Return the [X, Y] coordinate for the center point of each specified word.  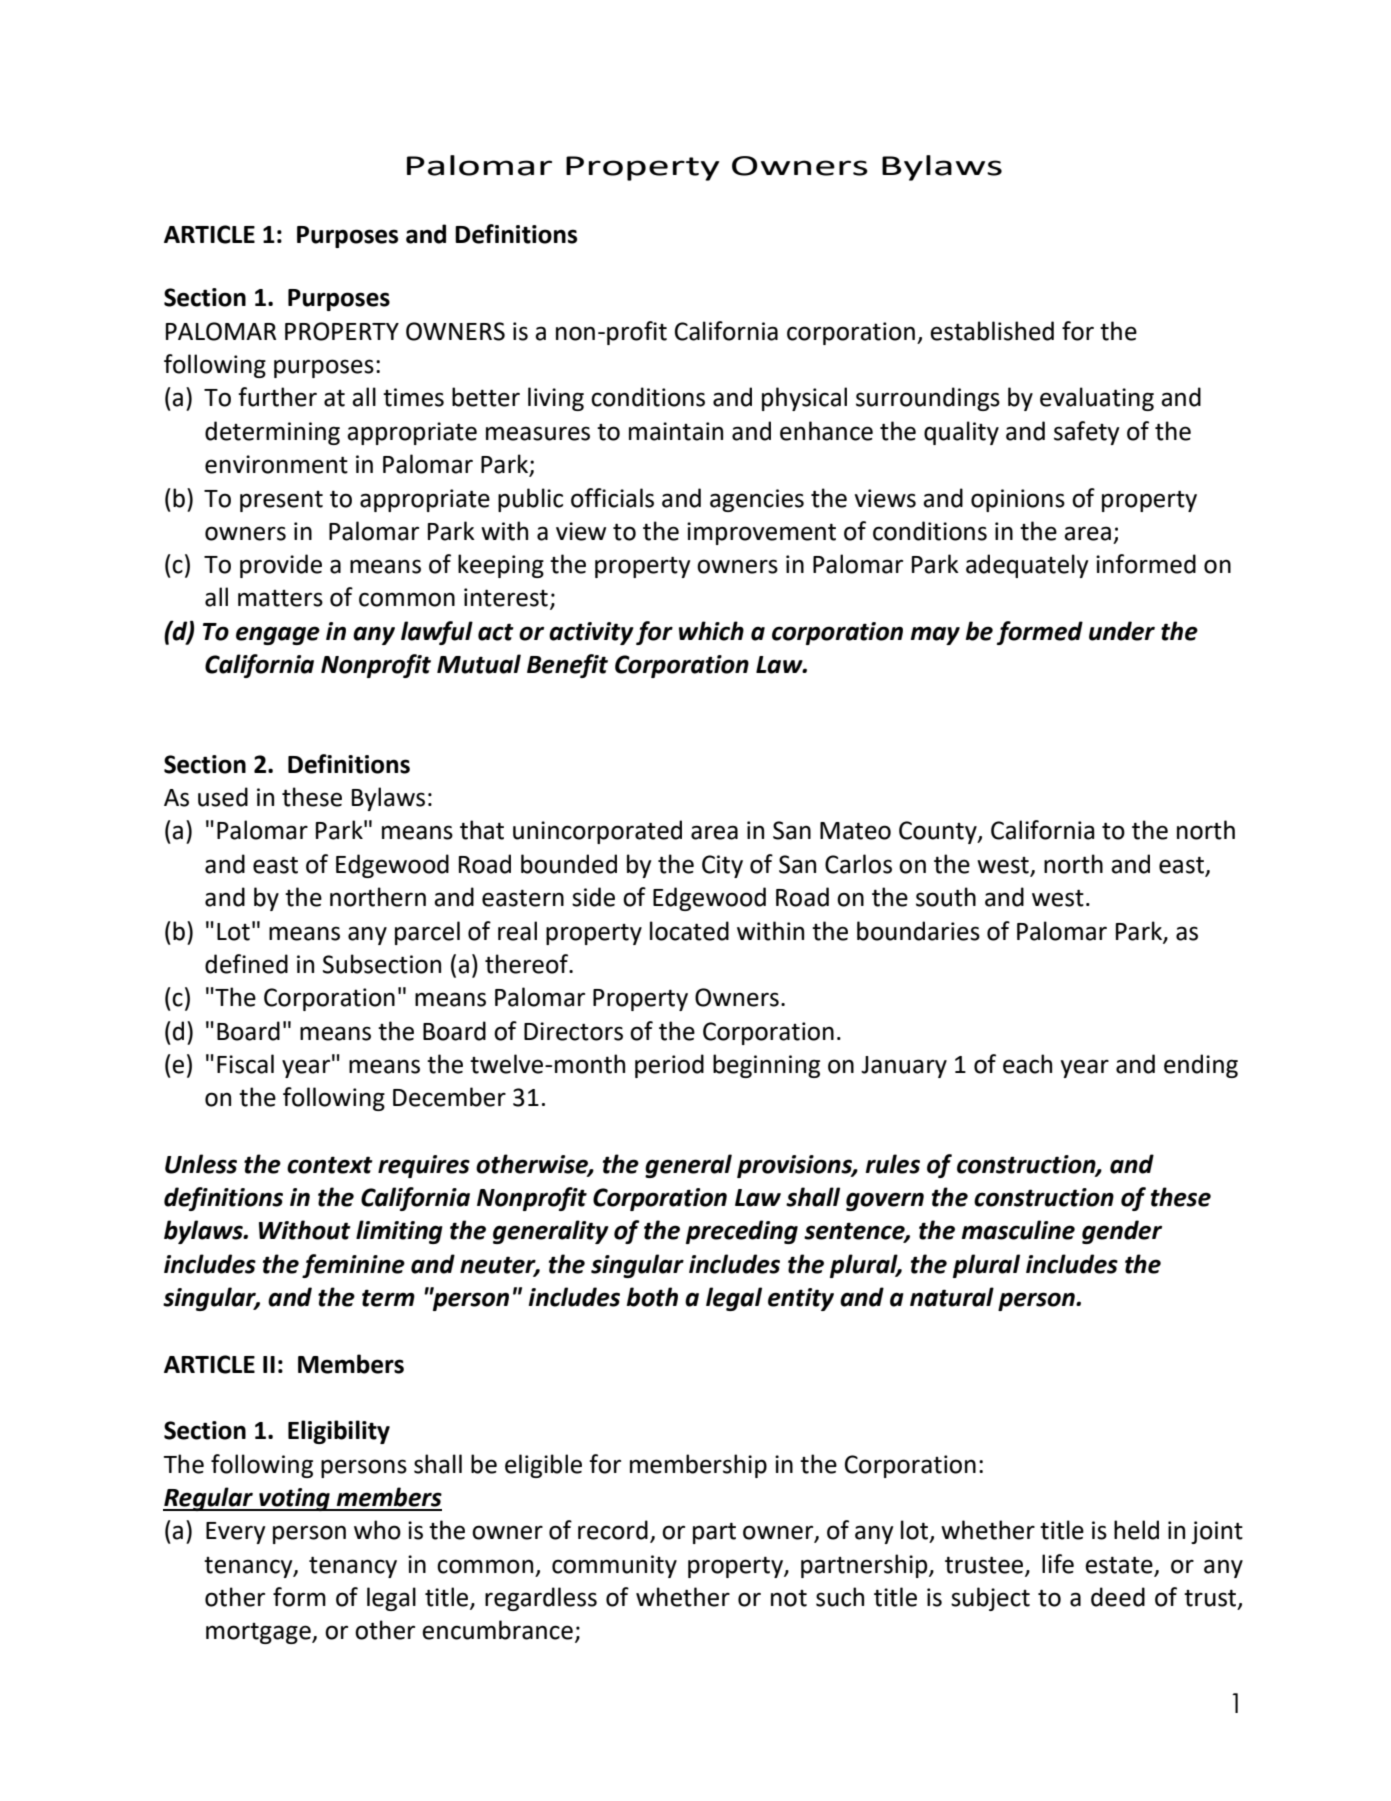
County [939, 832]
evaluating [1097, 399]
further [277, 397]
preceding [742, 1232]
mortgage [259, 1633]
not [789, 1598]
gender [1122, 1232]
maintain [676, 431]
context [330, 1165]
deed [1118, 1597]
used [223, 797]
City [722, 866]
